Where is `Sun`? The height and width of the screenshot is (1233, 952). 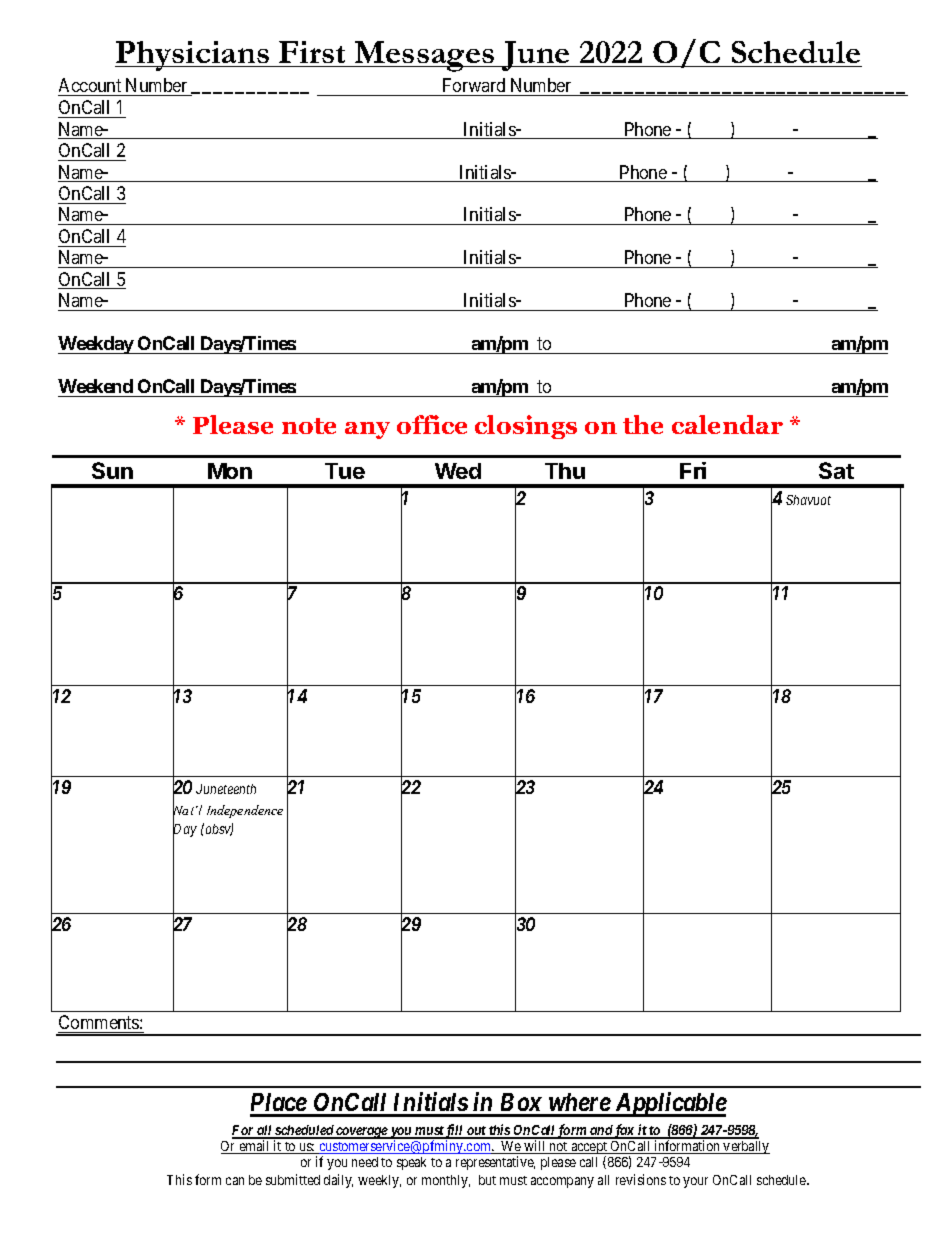 Sun is located at coordinates (112, 470).
